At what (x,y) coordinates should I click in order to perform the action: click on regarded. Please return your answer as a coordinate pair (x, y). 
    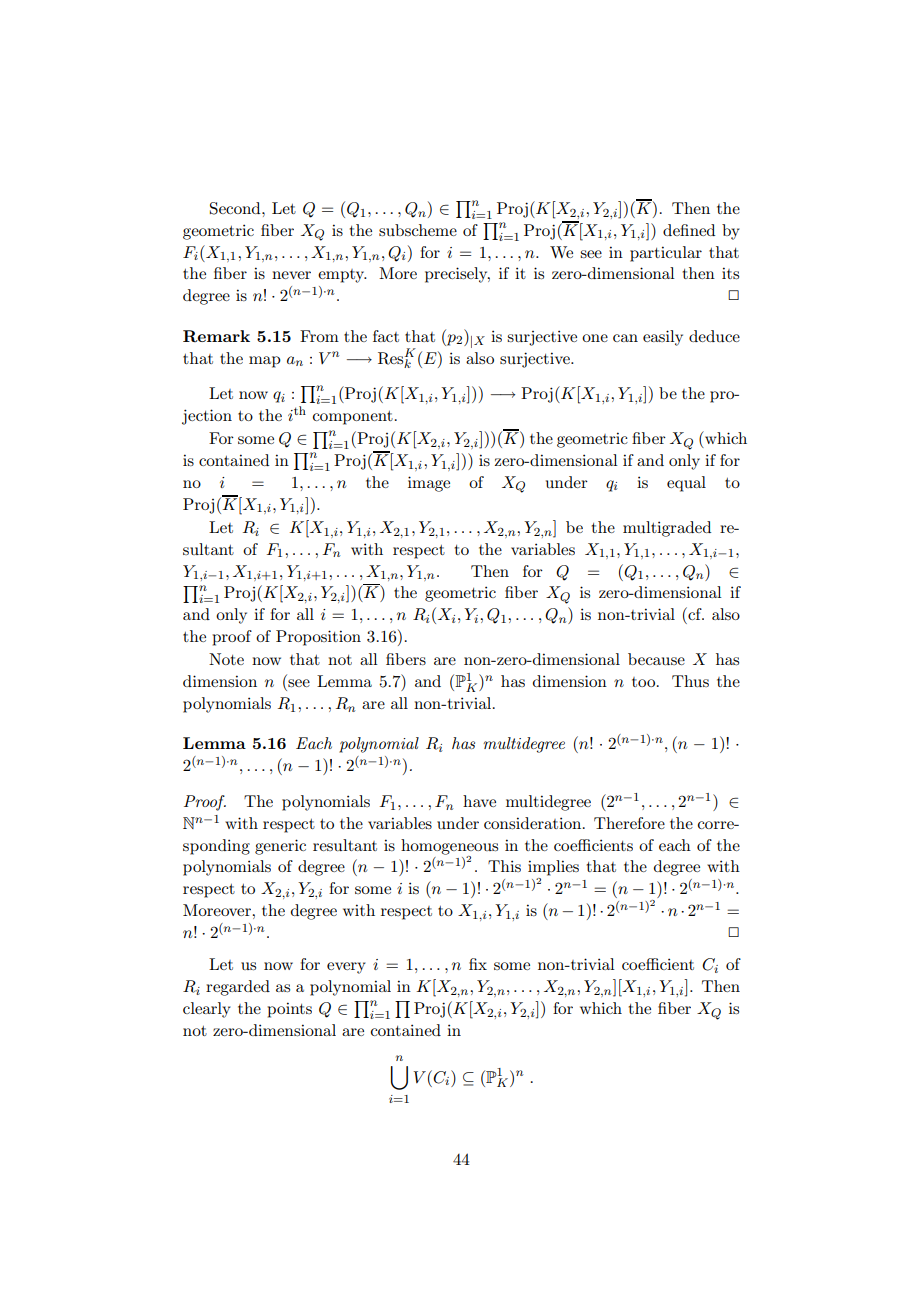
    Looking at the image, I should click on (238, 988).
